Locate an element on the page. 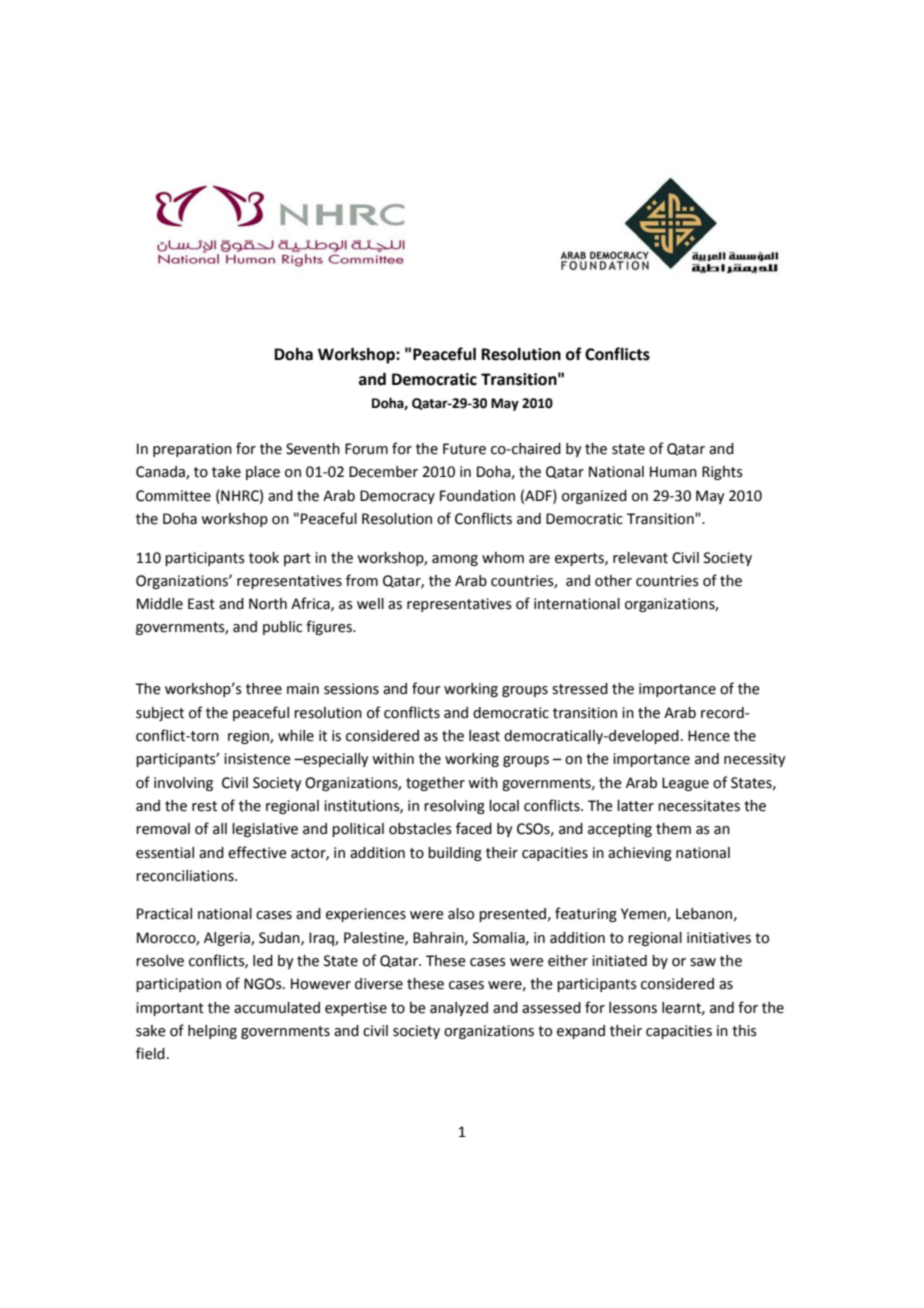  insistence is located at coordinates (257, 759).
